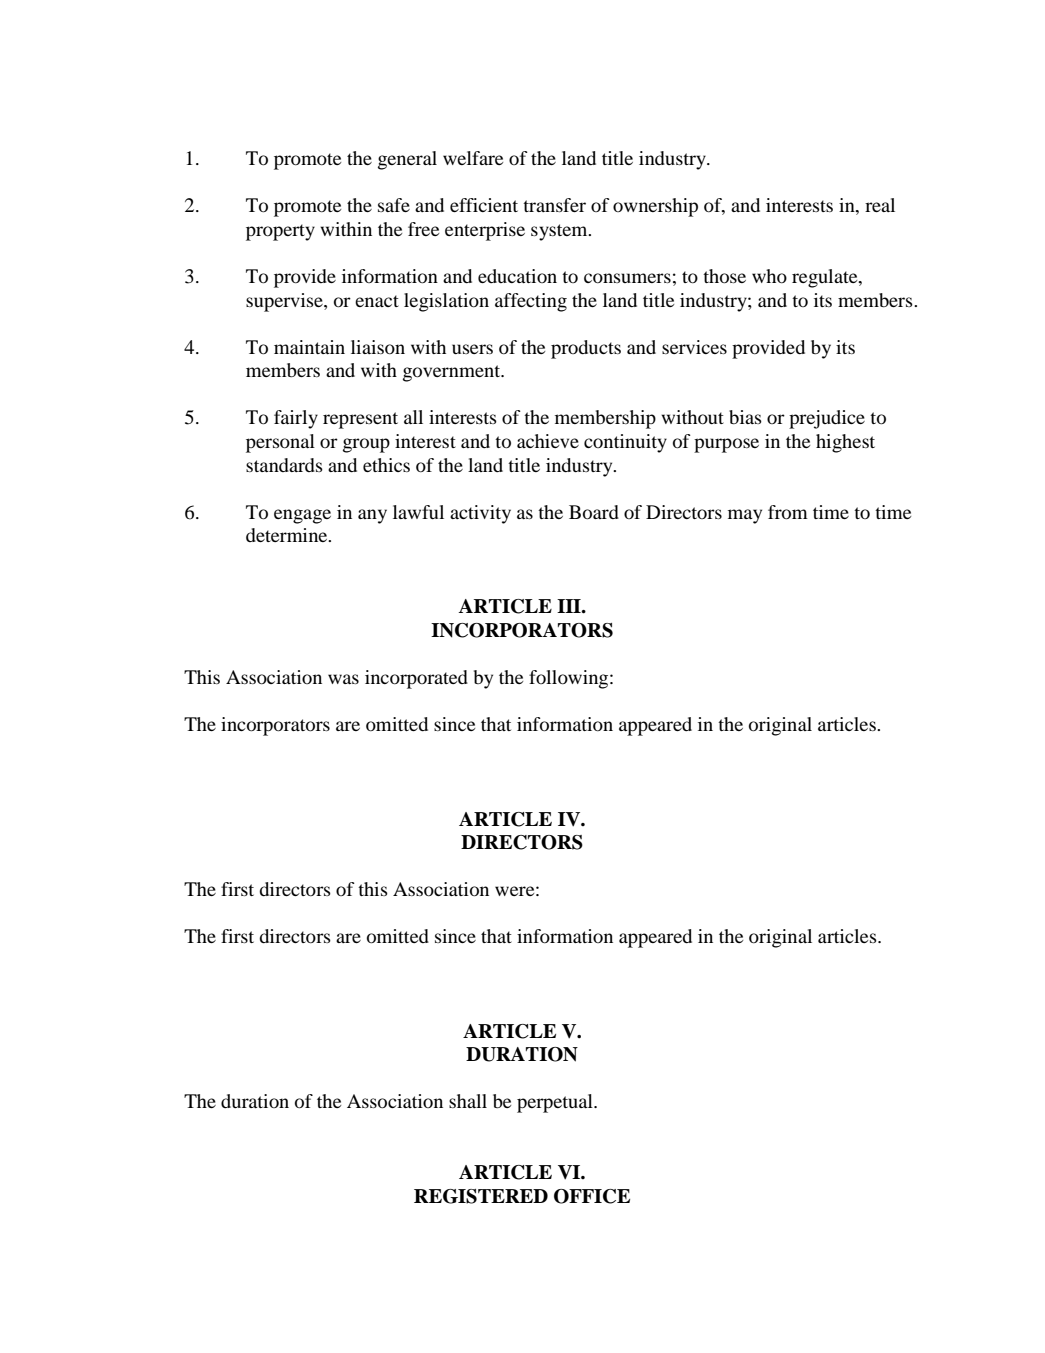 This image has height=1353, width=1045. Describe the element at coordinates (556, 1103) in the image. I see `perpetual` at that location.
